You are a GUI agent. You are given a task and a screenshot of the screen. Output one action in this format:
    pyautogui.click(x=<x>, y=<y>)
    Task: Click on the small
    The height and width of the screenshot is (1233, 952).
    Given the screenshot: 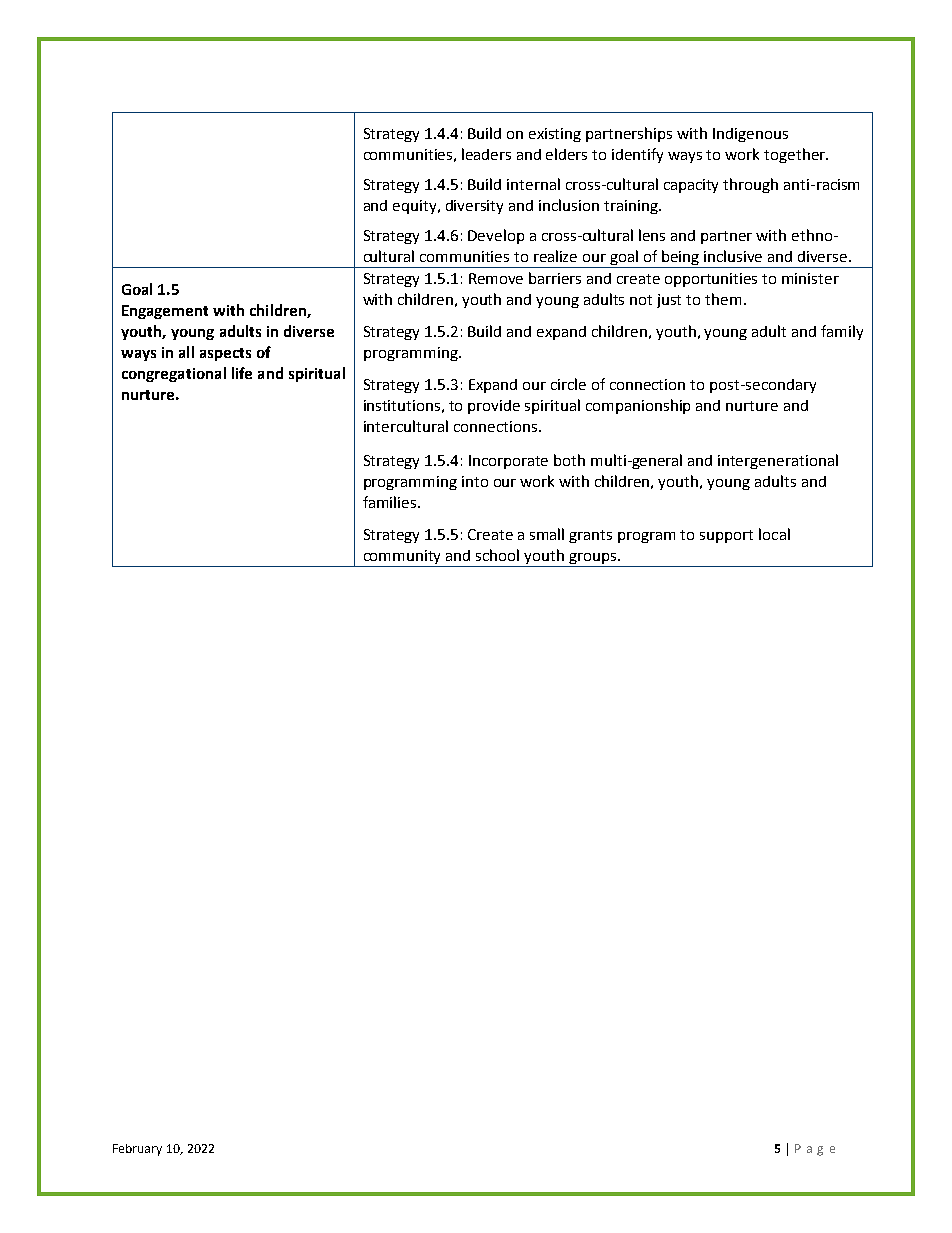 What is the action you would take?
    pyautogui.click(x=547, y=534)
